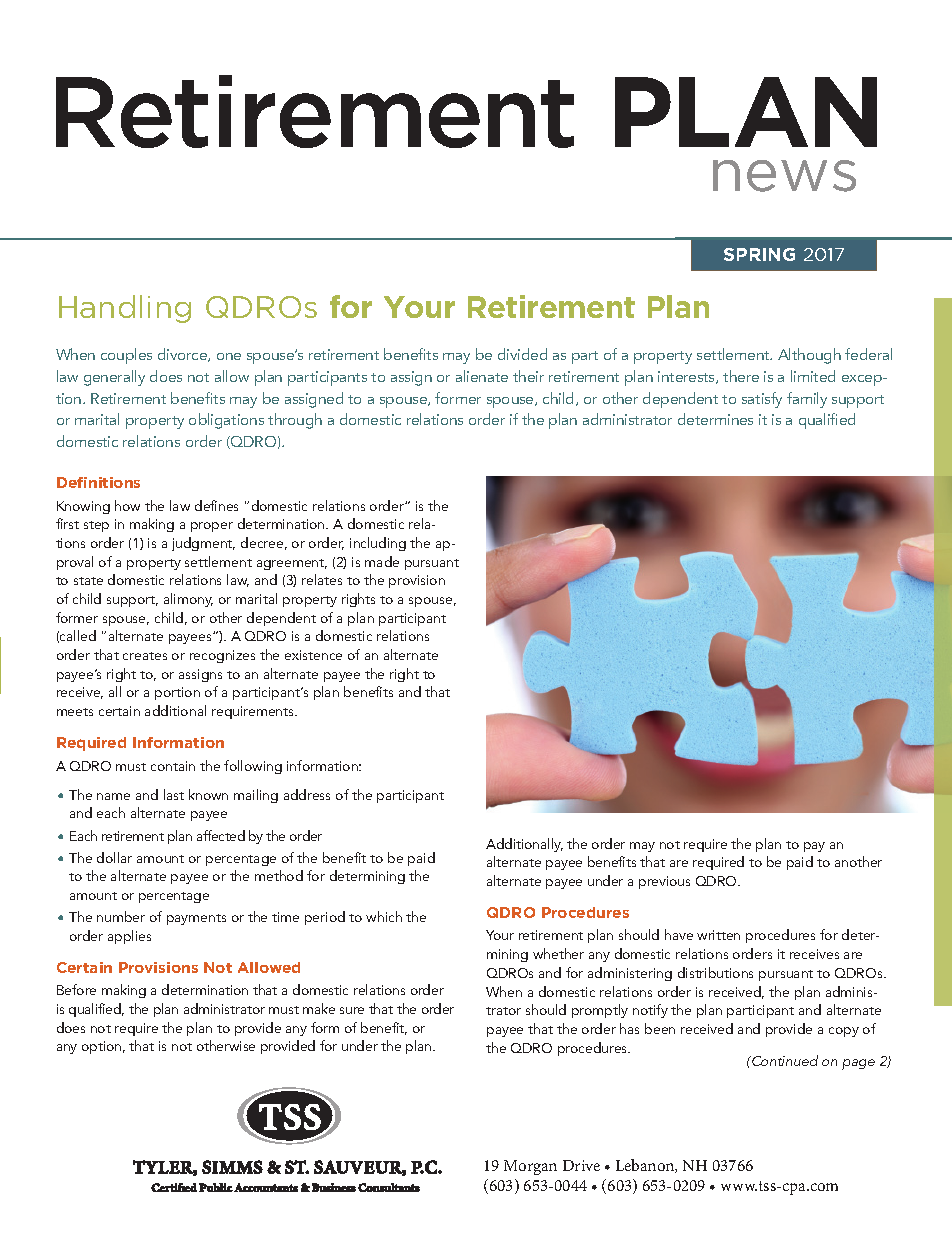 The image size is (952, 1233). Describe the element at coordinates (522, 354) in the screenshot. I see `divided` at that location.
